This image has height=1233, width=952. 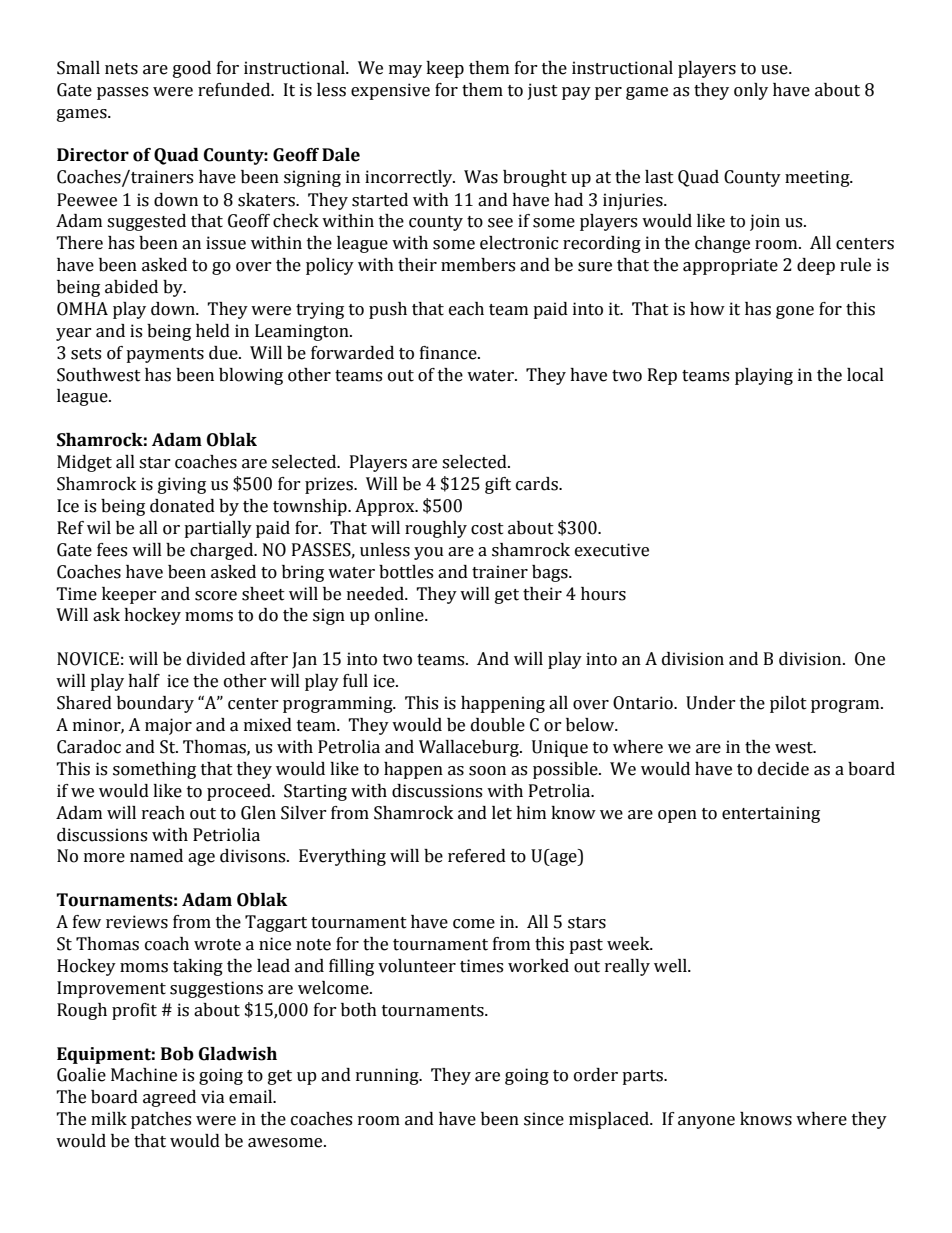 I want to click on agreed, so click(x=169, y=1098).
